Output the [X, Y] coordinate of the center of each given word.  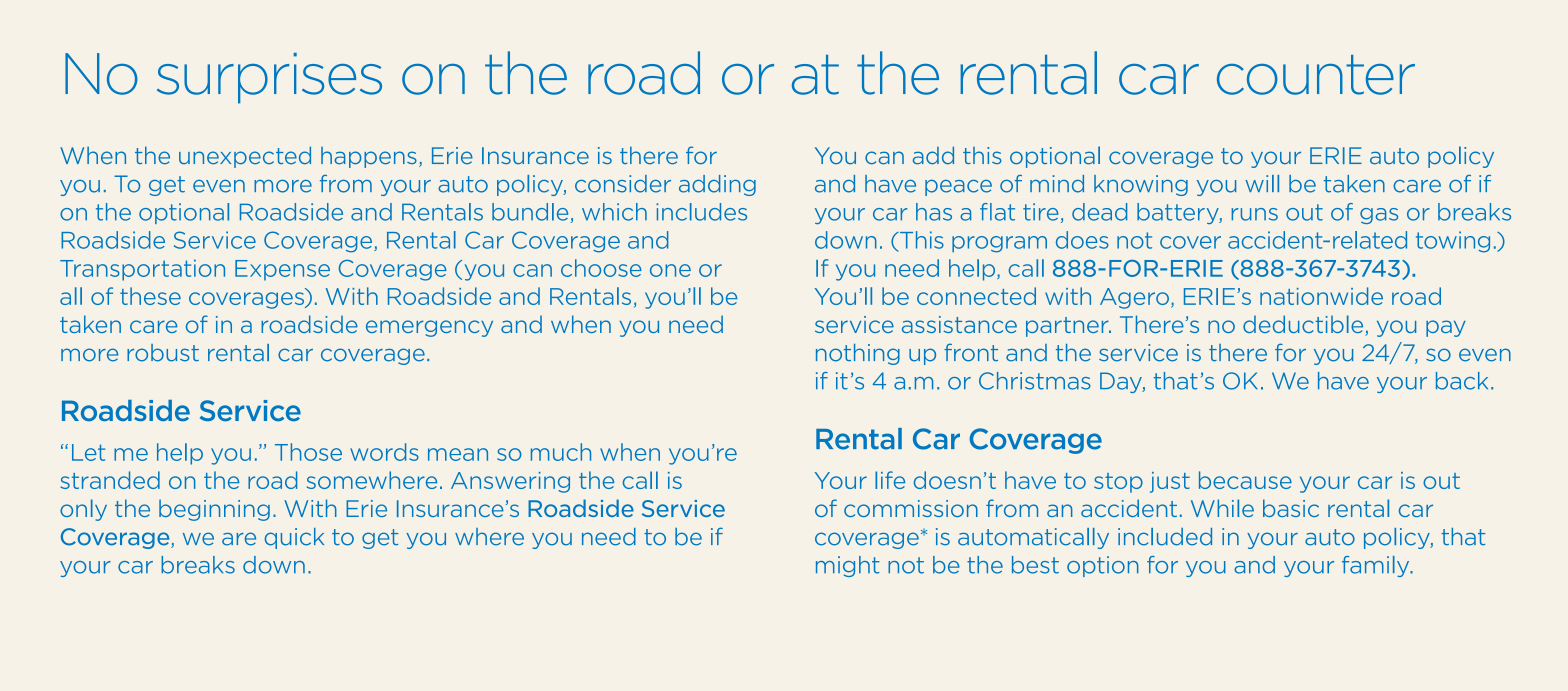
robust [163, 353]
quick [294, 538]
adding [717, 185]
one [670, 270]
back [1462, 381]
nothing [858, 354]
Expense [282, 270]
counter [1316, 75]
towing [1453, 242]
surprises [269, 78]
